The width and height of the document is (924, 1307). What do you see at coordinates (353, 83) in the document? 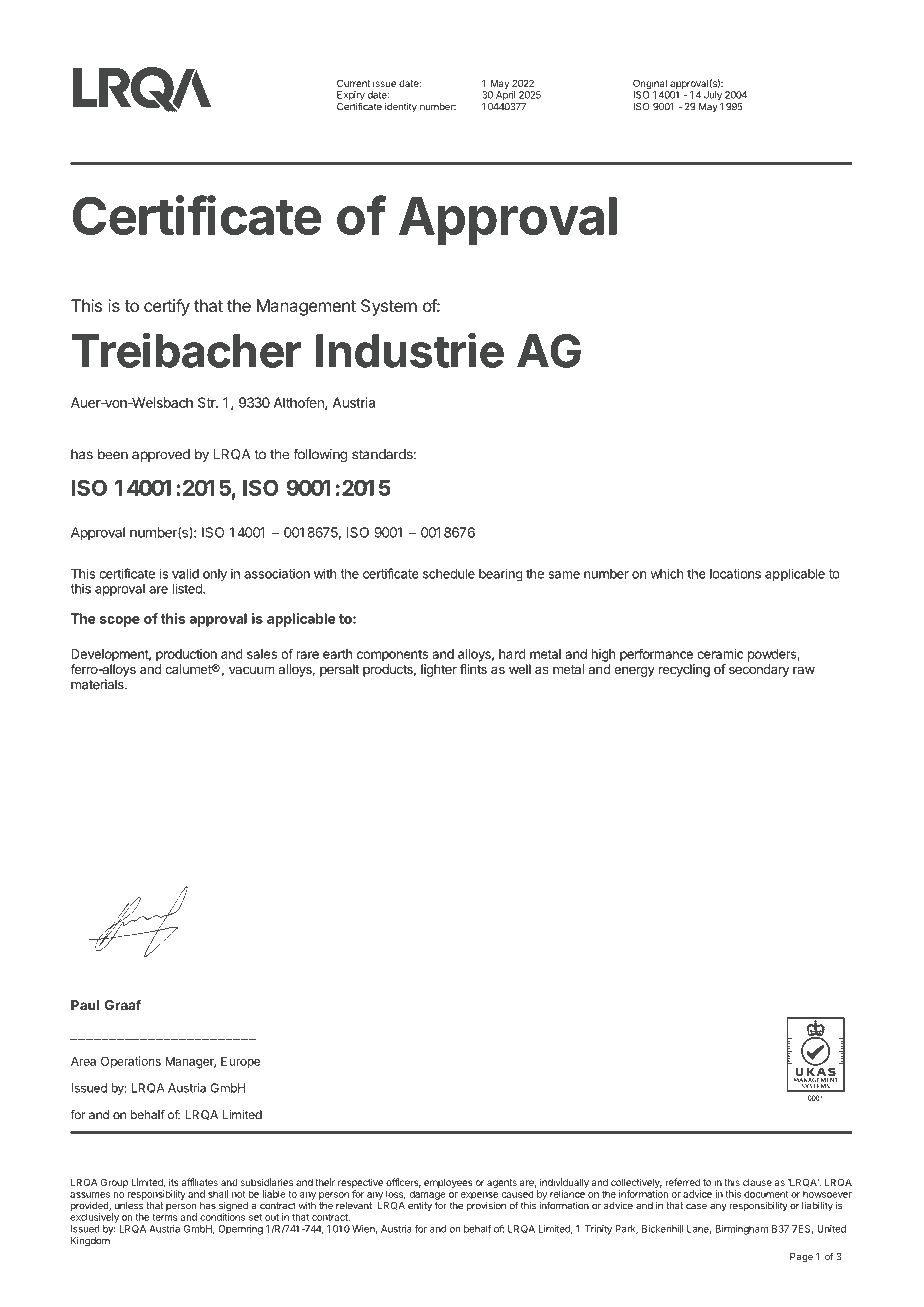
I see `Current` at bounding box center [353, 83].
